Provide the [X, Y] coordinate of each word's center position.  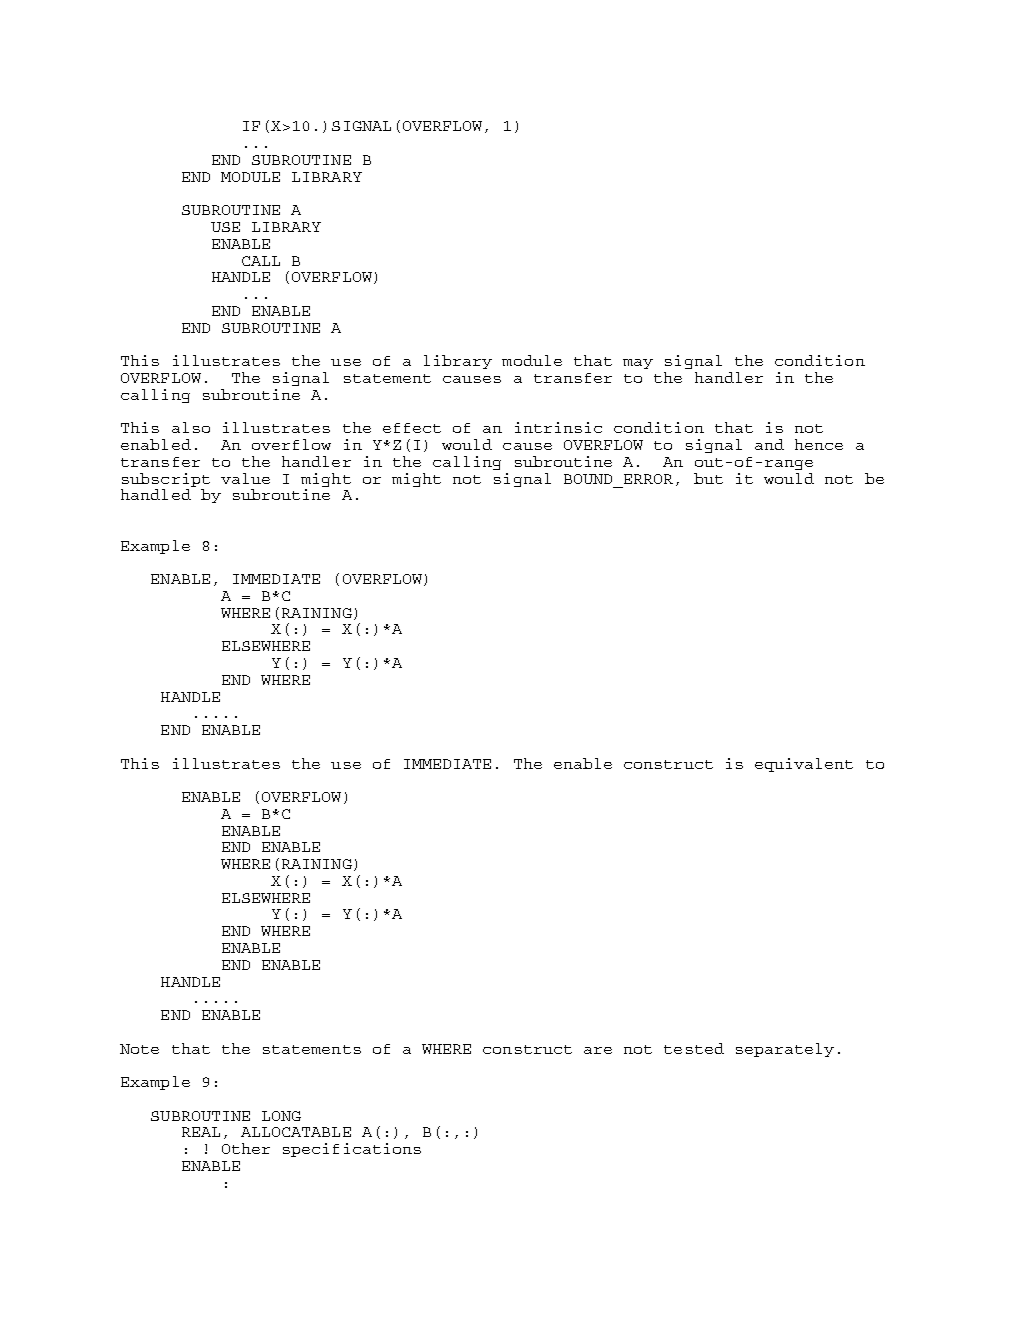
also [191, 427]
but [708, 478]
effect [412, 428]
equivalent [804, 765]
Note [139, 1049]
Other [246, 1148]
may [638, 364]
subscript [165, 481]
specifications [352, 1150]
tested [694, 1048]
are [598, 1050]
